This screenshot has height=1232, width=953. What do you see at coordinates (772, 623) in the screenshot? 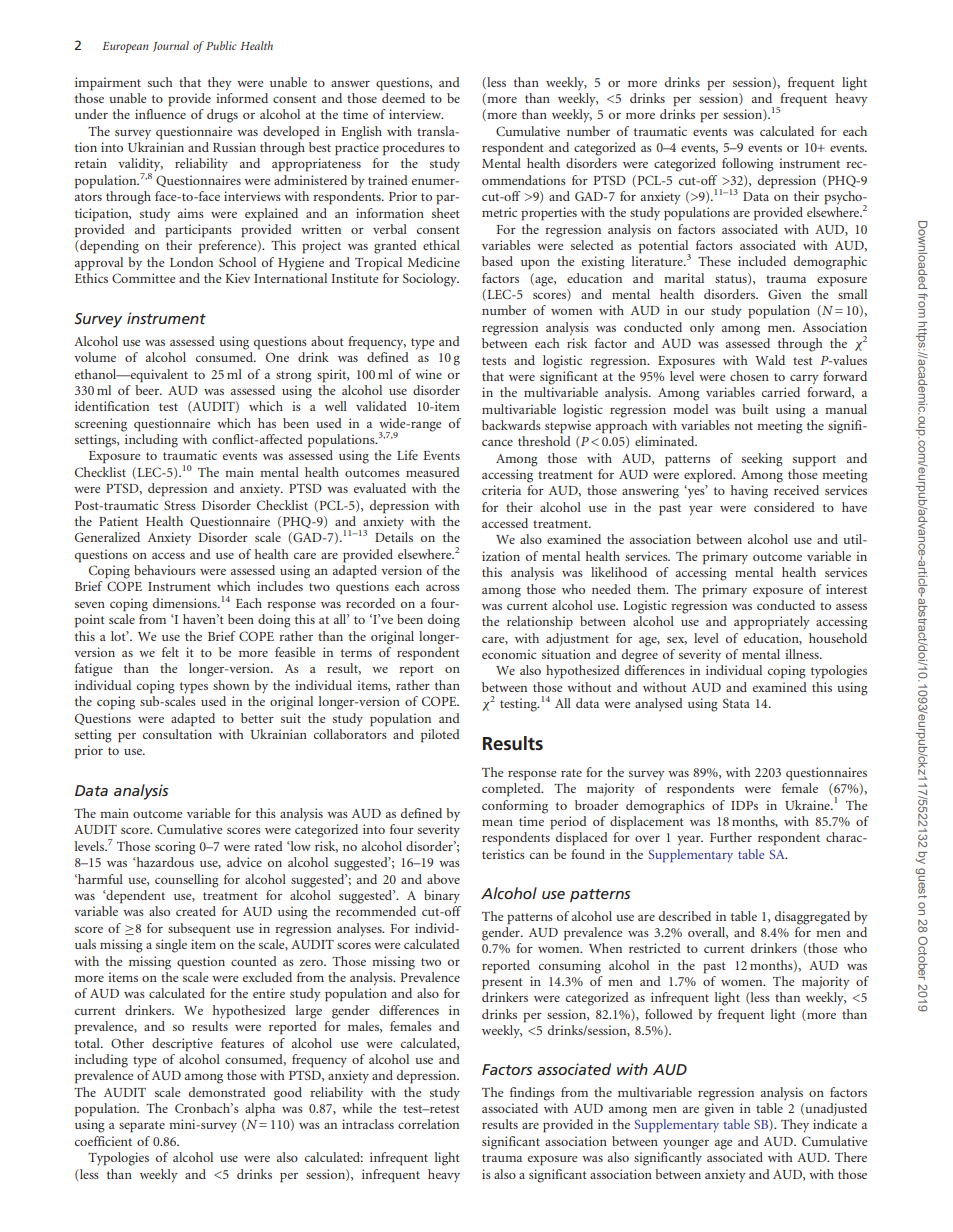
I see `appropriately` at bounding box center [772, 623].
